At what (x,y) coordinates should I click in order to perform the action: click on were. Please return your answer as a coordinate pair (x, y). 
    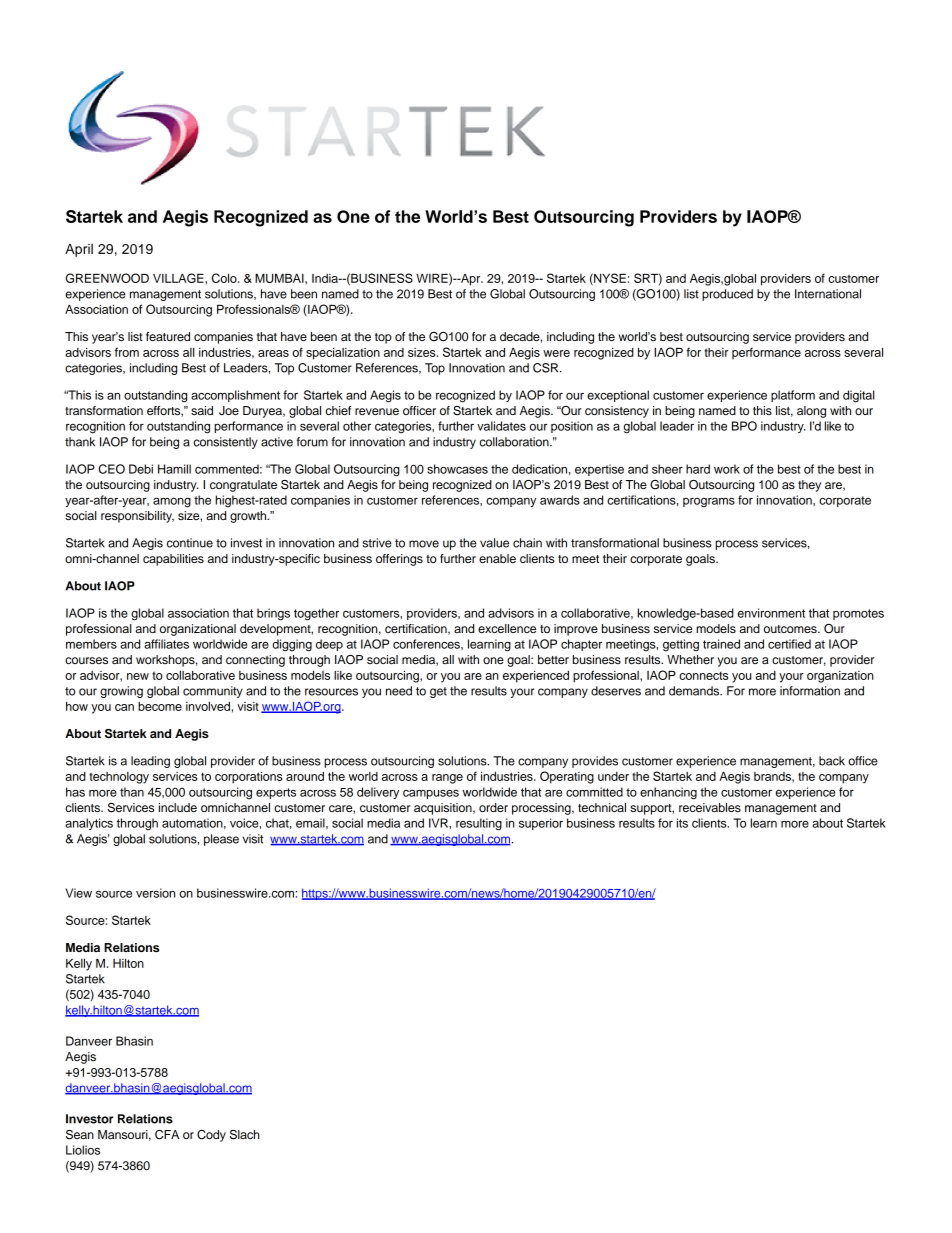
    Looking at the image, I should click on (556, 353).
